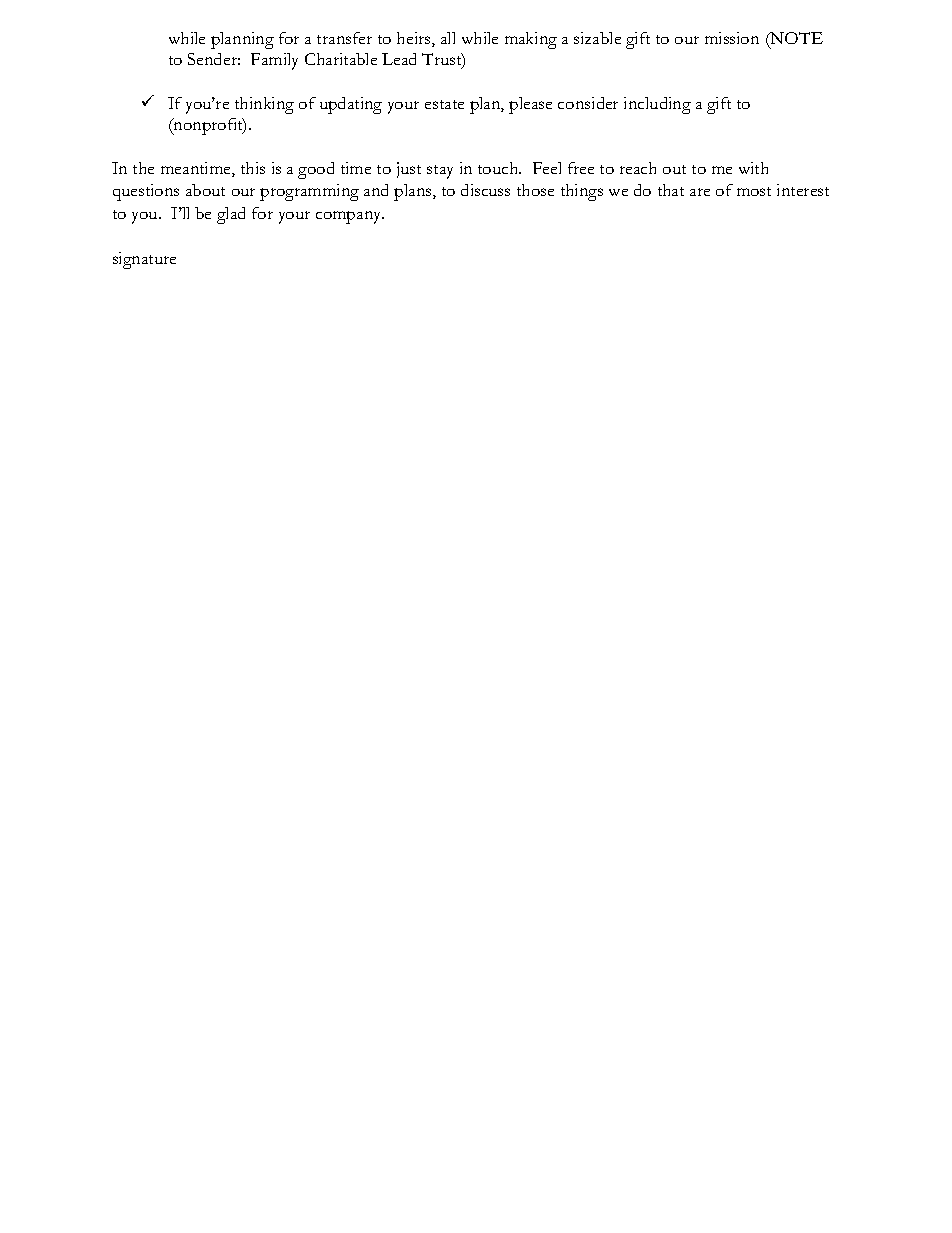 The image size is (952, 1233). Describe the element at coordinates (350, 217) in the screenshot. I see `company` at that location.
